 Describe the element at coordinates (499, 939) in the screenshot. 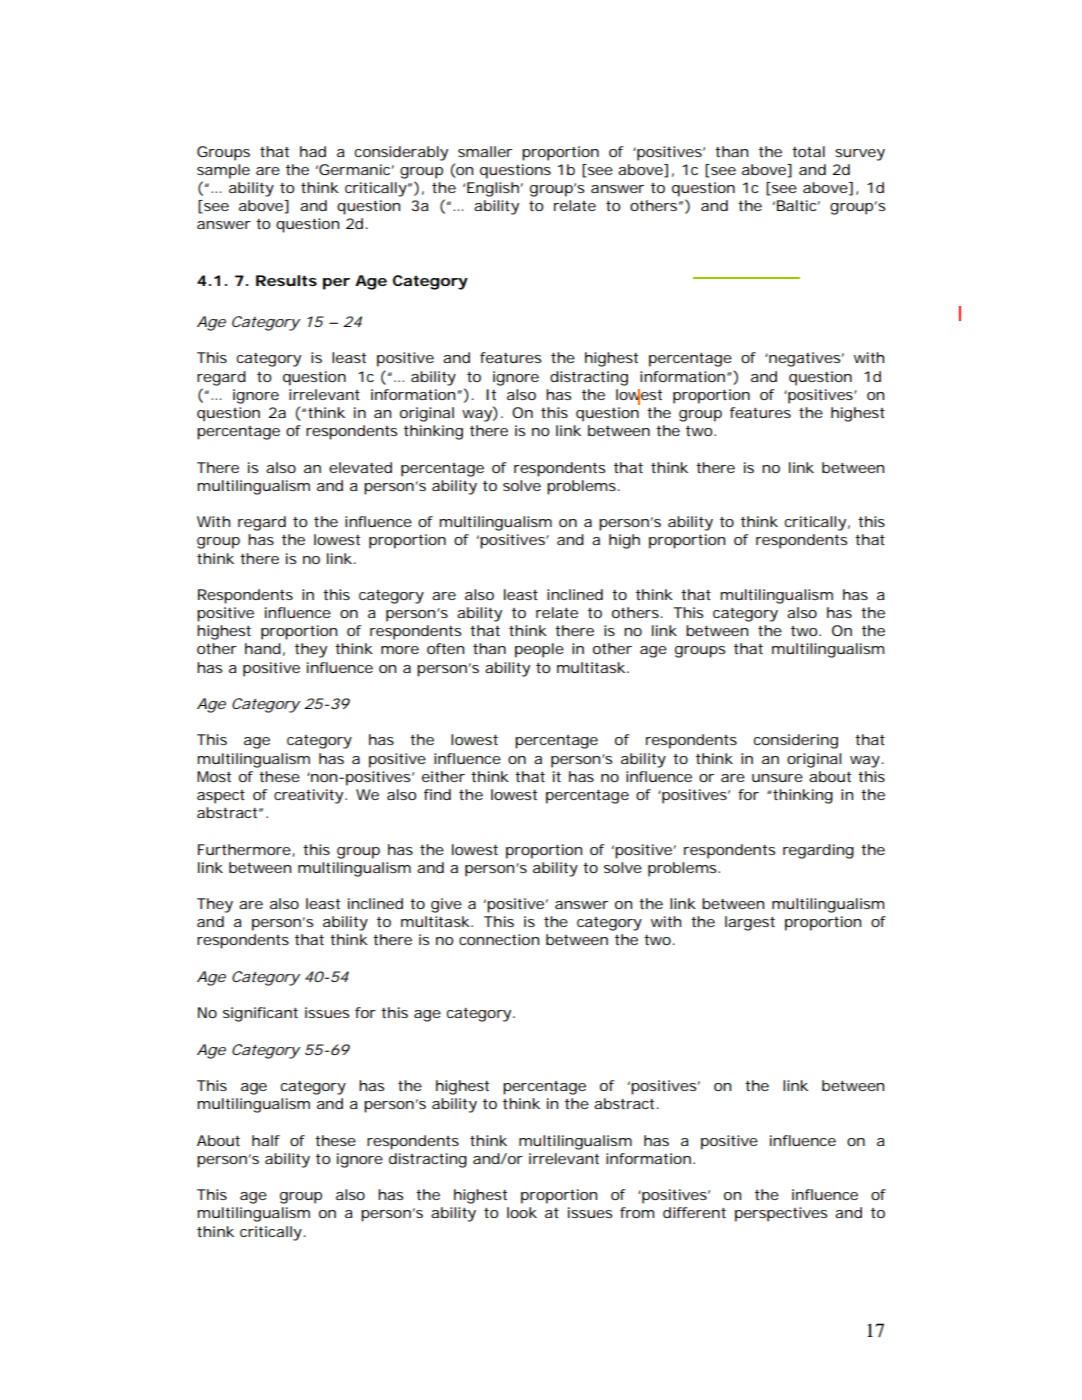

I see `connection` at that location.
